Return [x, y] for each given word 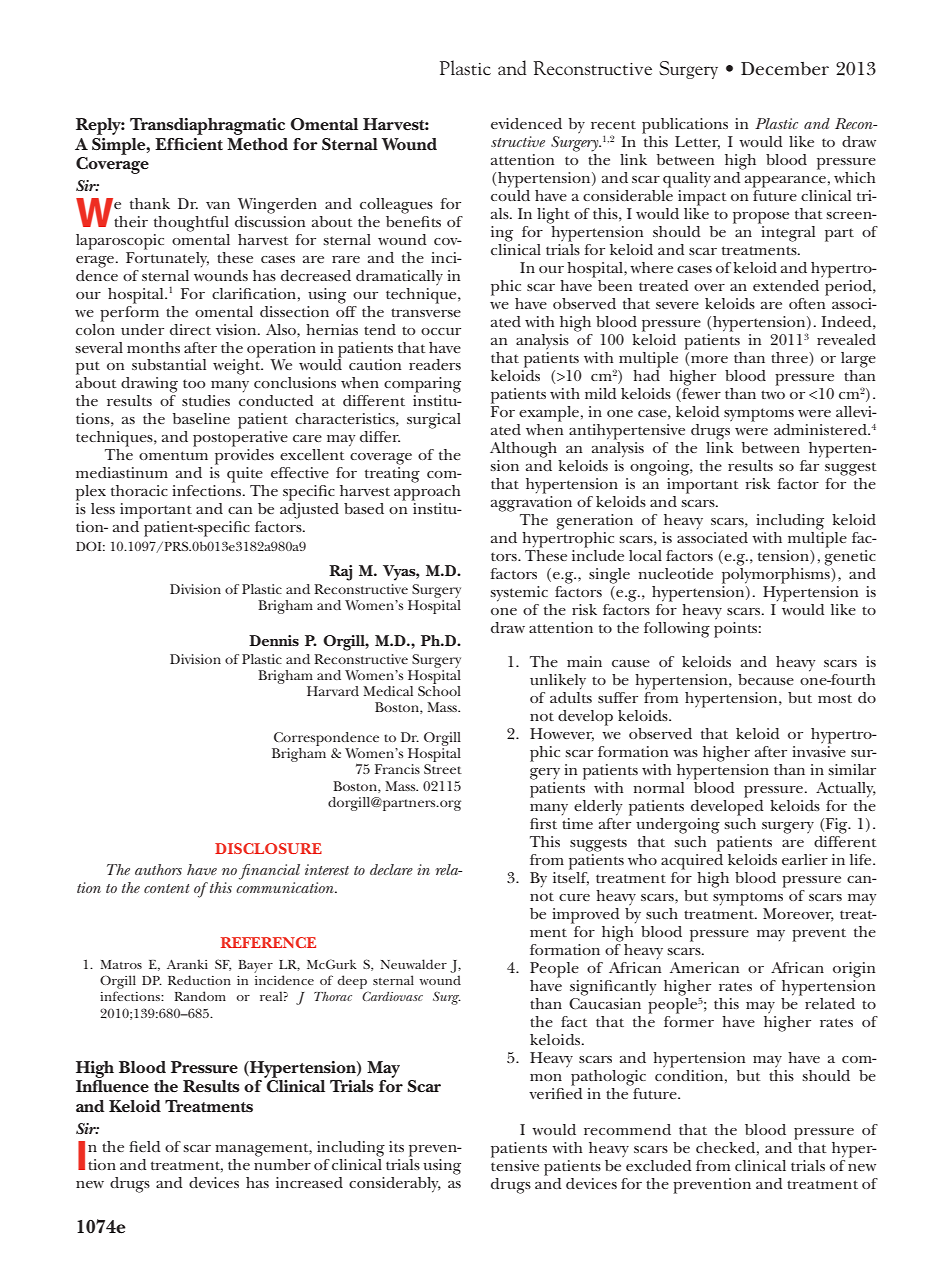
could [510, 194]
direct [190, 329]
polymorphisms [777, 574]
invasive [819, 751]
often [808, 302]
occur [441, 331]
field [145, 1146]
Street [443, 769]
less [103, 508]
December [785, 69]
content [167, 888]
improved [586, 916]
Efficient [189, 144]
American [705, 967]
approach [427, 491]
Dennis [274, 640]
